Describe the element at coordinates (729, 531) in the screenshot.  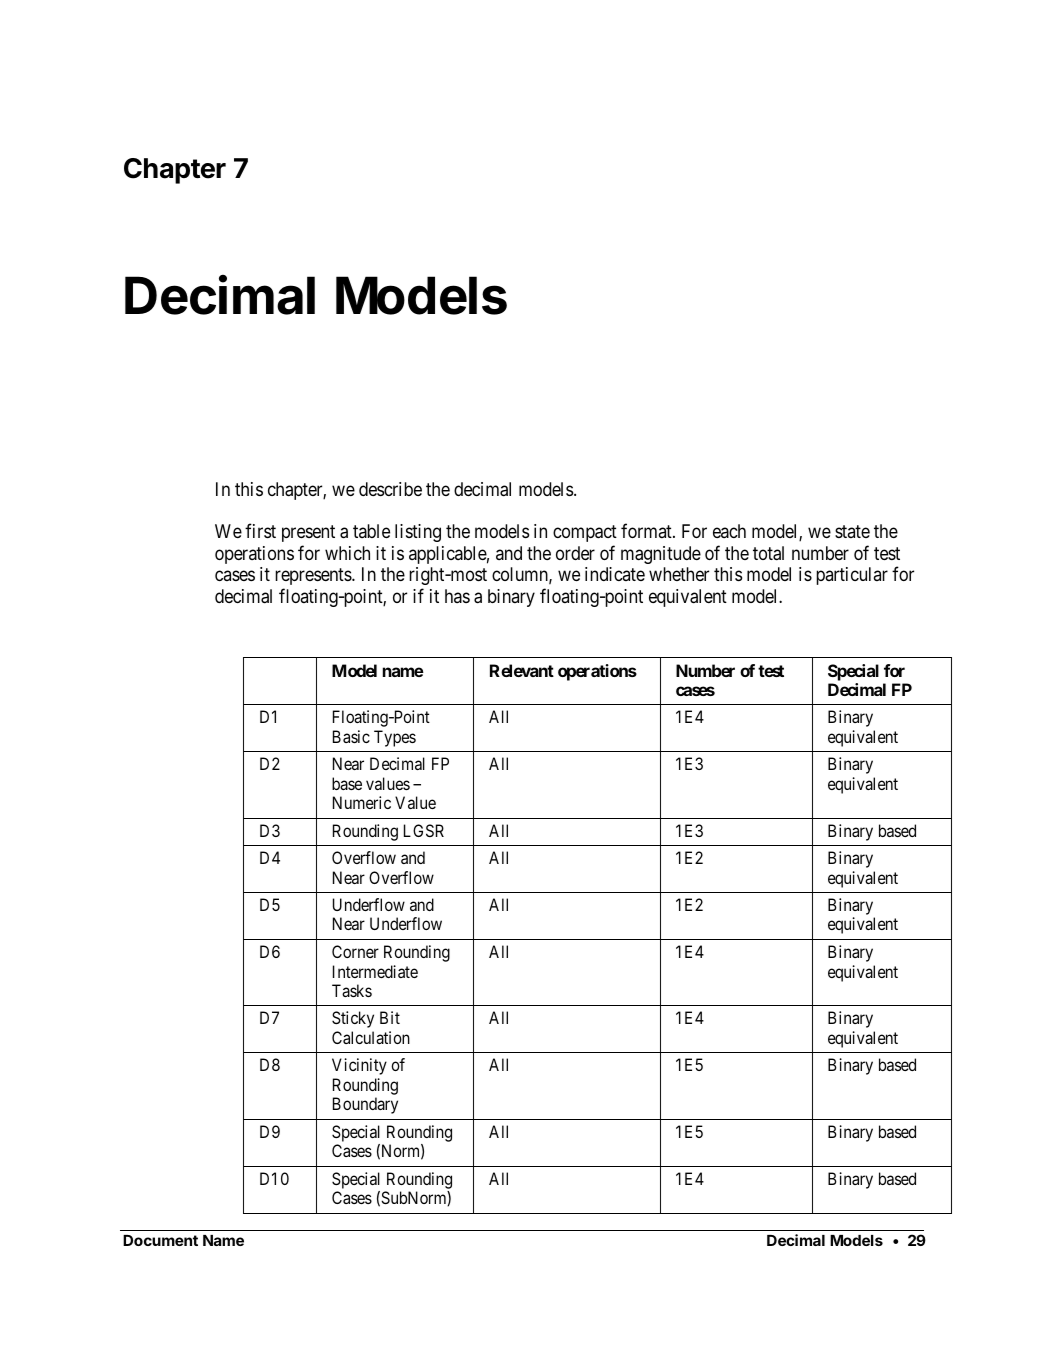
I see `each` at that location.
